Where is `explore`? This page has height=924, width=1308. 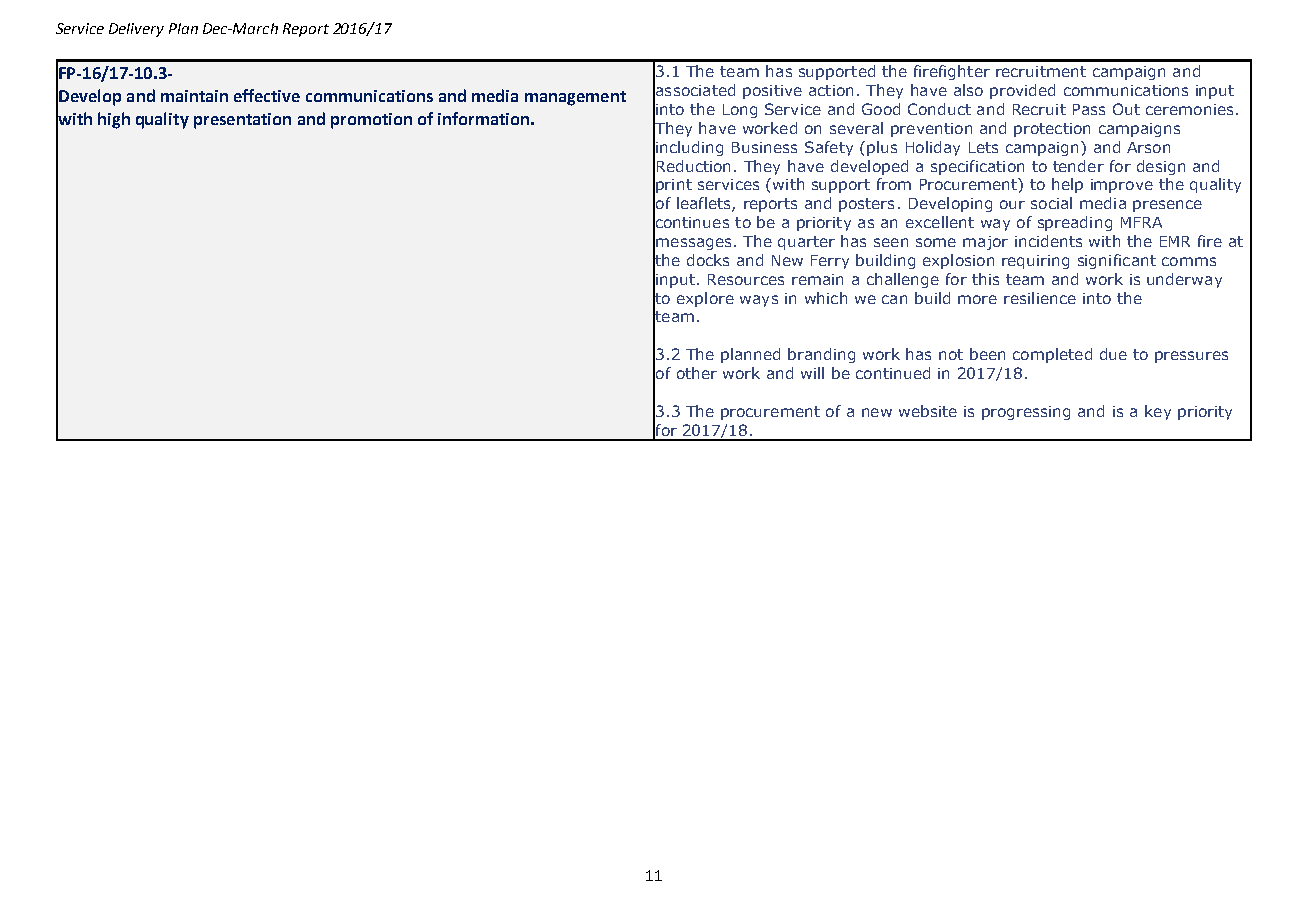
explore is located at coordinates (705, 299).
